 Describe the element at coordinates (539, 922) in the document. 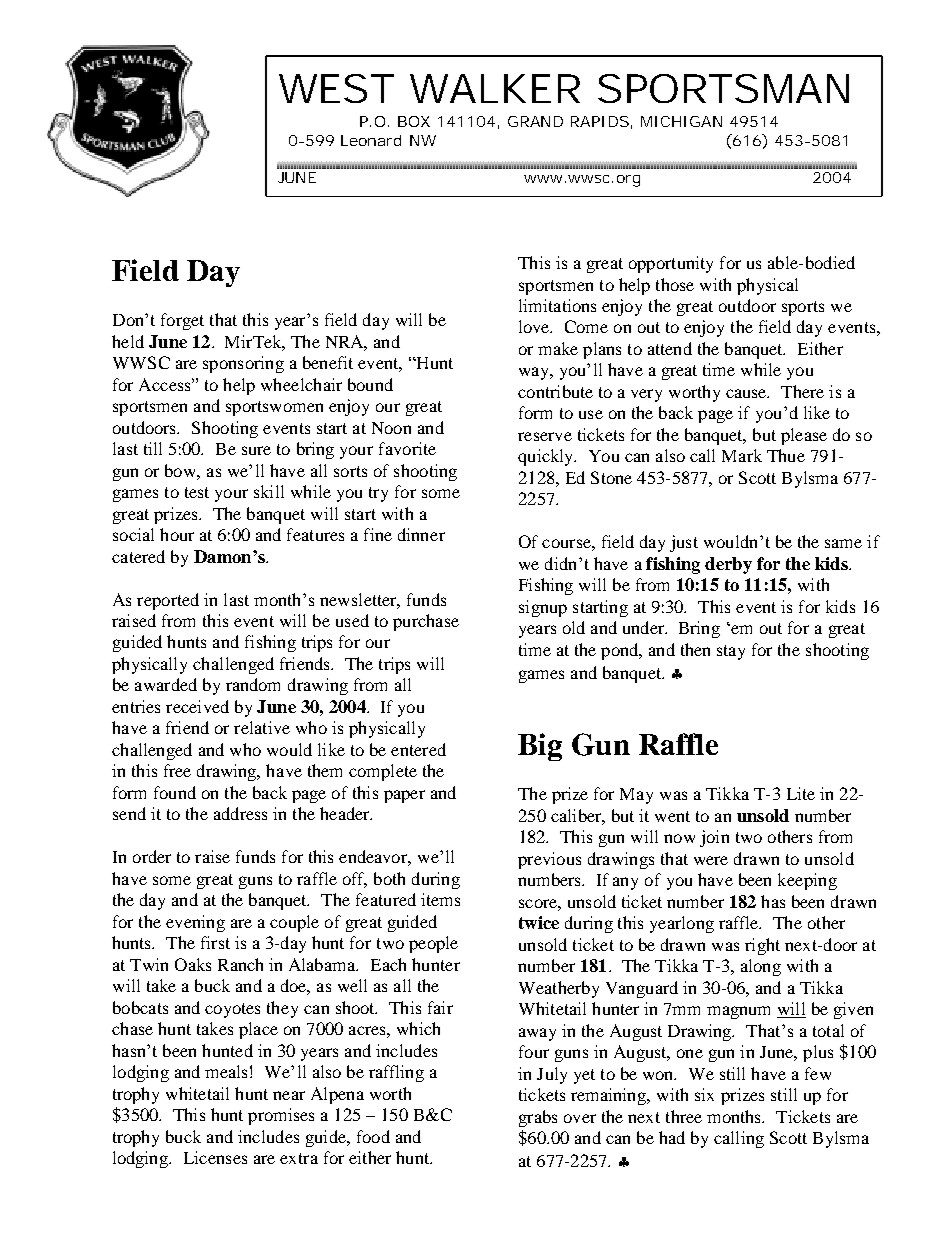

I see `twice` at that location.
